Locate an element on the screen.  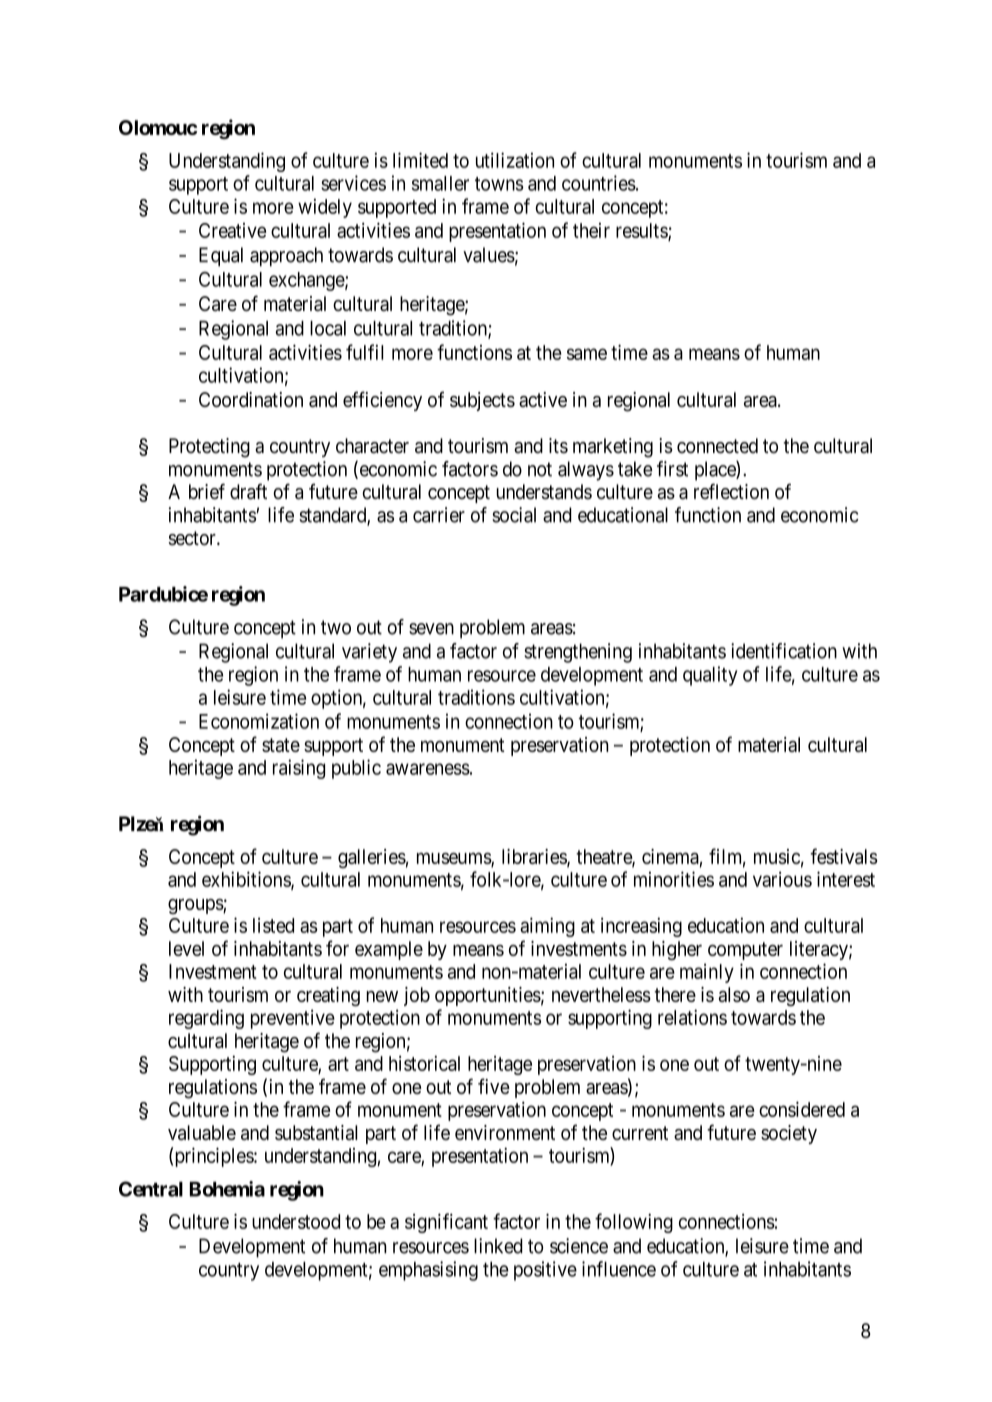
not is located at coordinates (540, 469).
